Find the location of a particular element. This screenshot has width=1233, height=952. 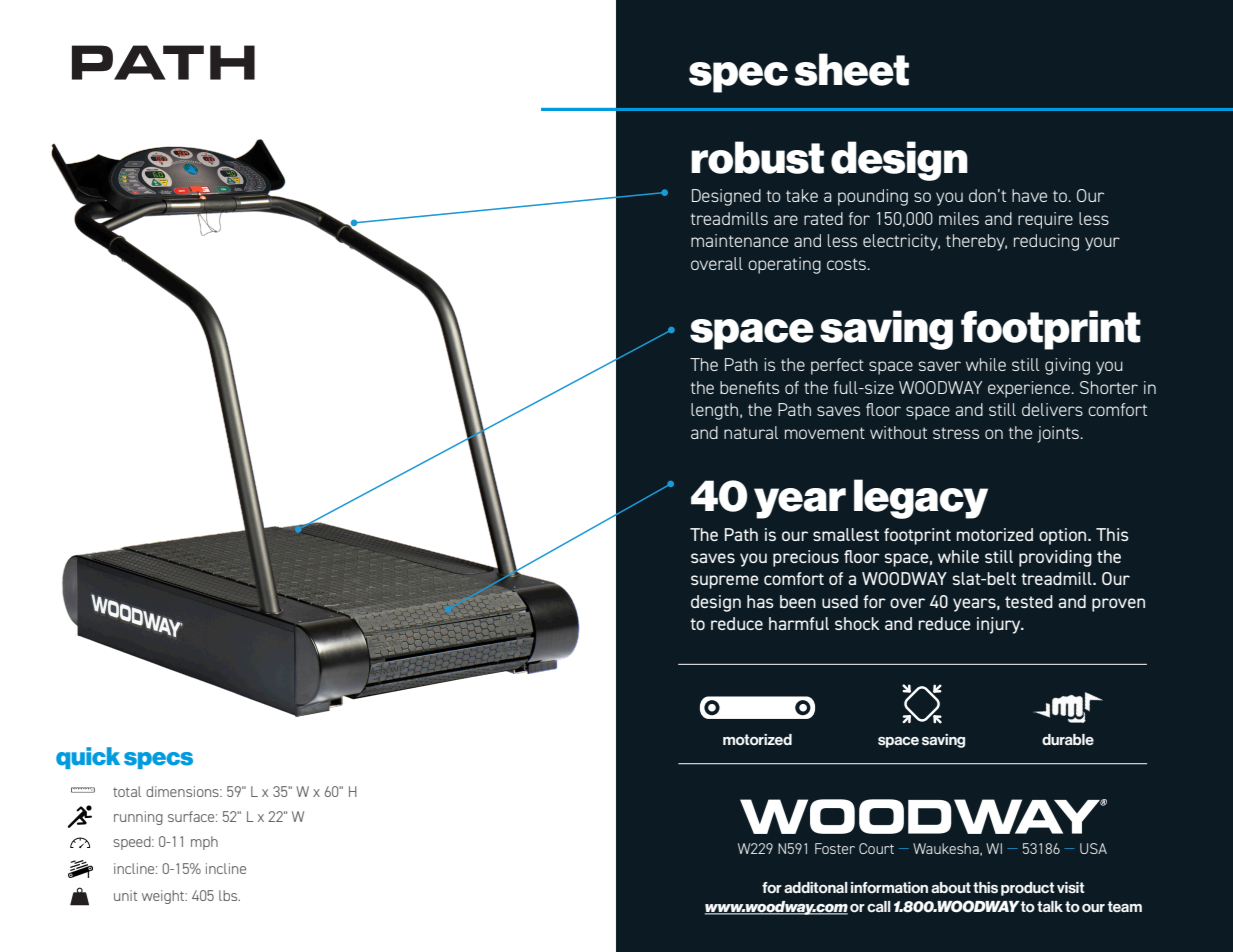

have is located at coordinates (1029, 195).
